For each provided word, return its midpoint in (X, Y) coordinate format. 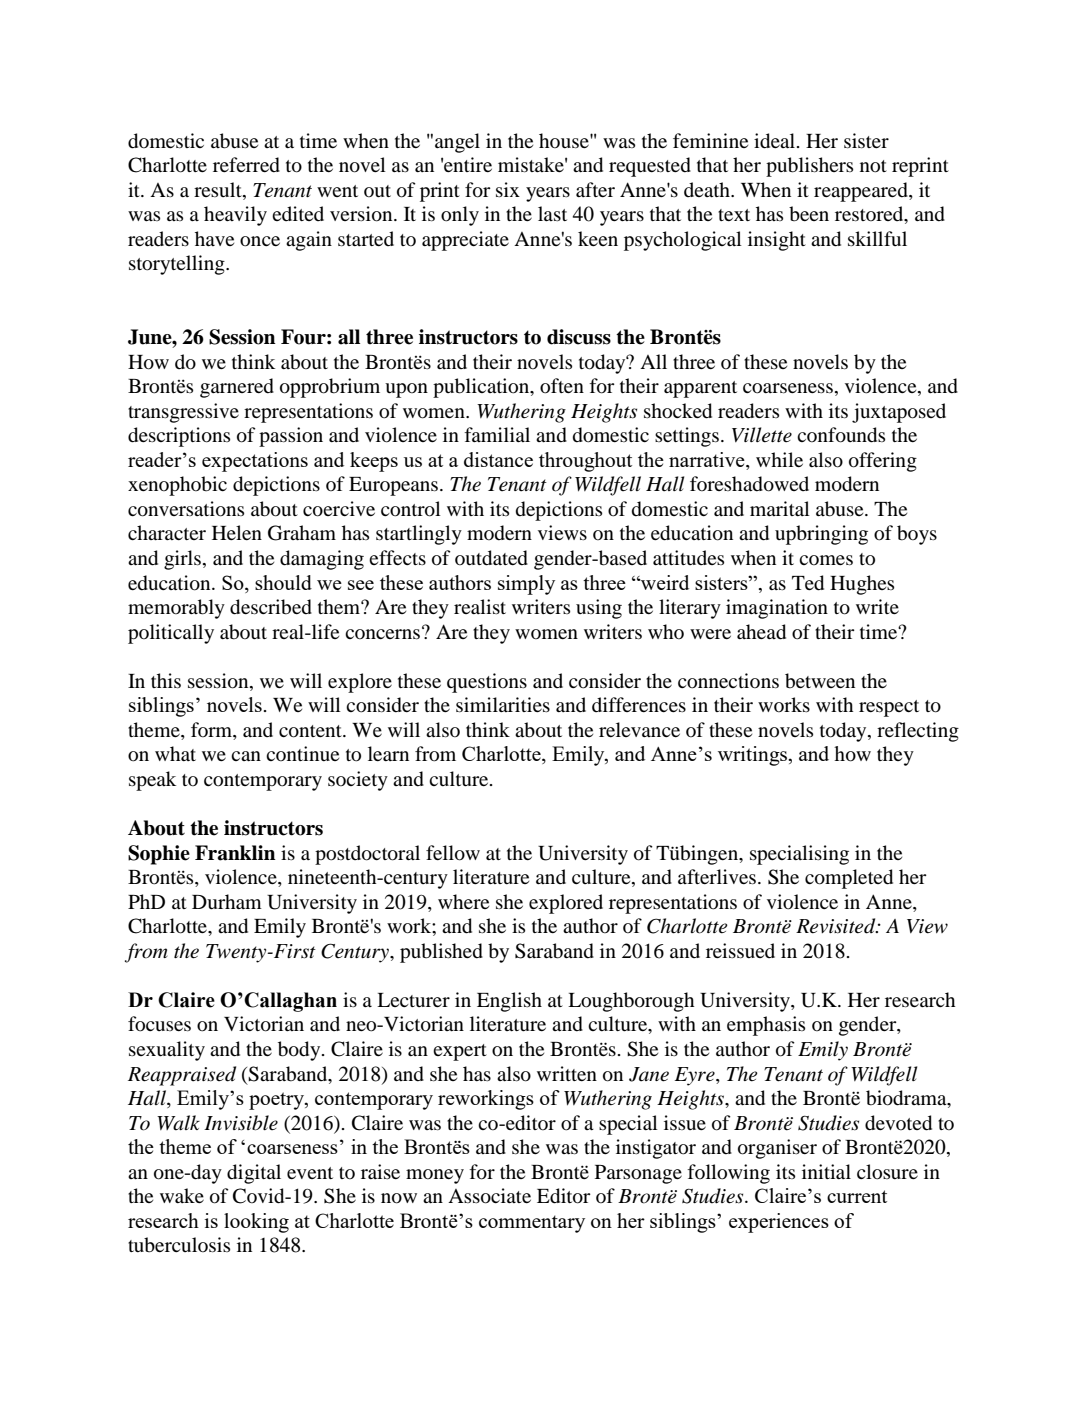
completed (849, 879)
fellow (453, 853)
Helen (237, 532)
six (508, 189)
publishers (809, 167)
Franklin (235, 853)
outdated (491, 558)
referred (246, 165)
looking (256, 1223)
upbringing (821, 535)
